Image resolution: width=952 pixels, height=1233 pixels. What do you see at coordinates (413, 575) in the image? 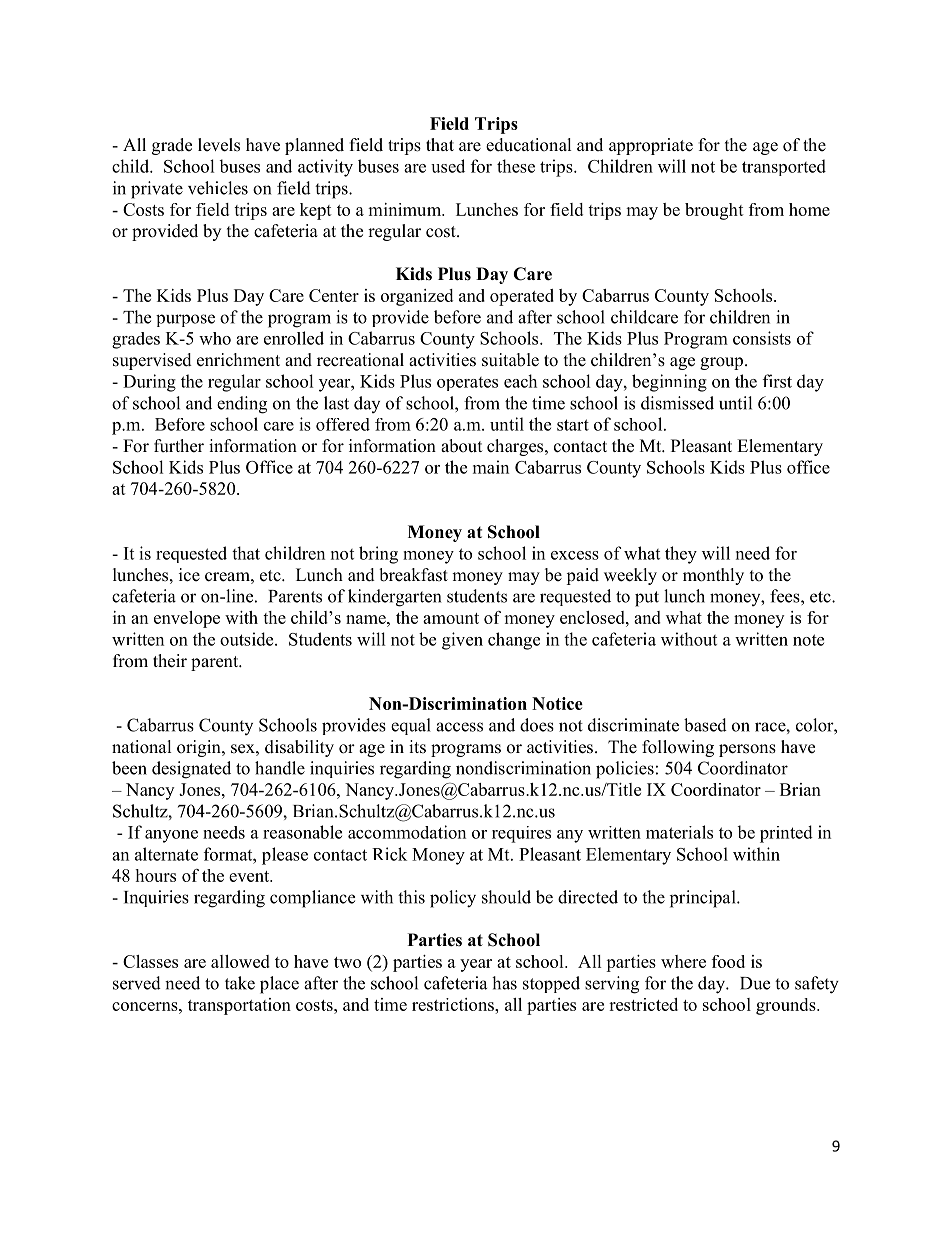
I see `breakfast` at bounding box center [413, 575].
